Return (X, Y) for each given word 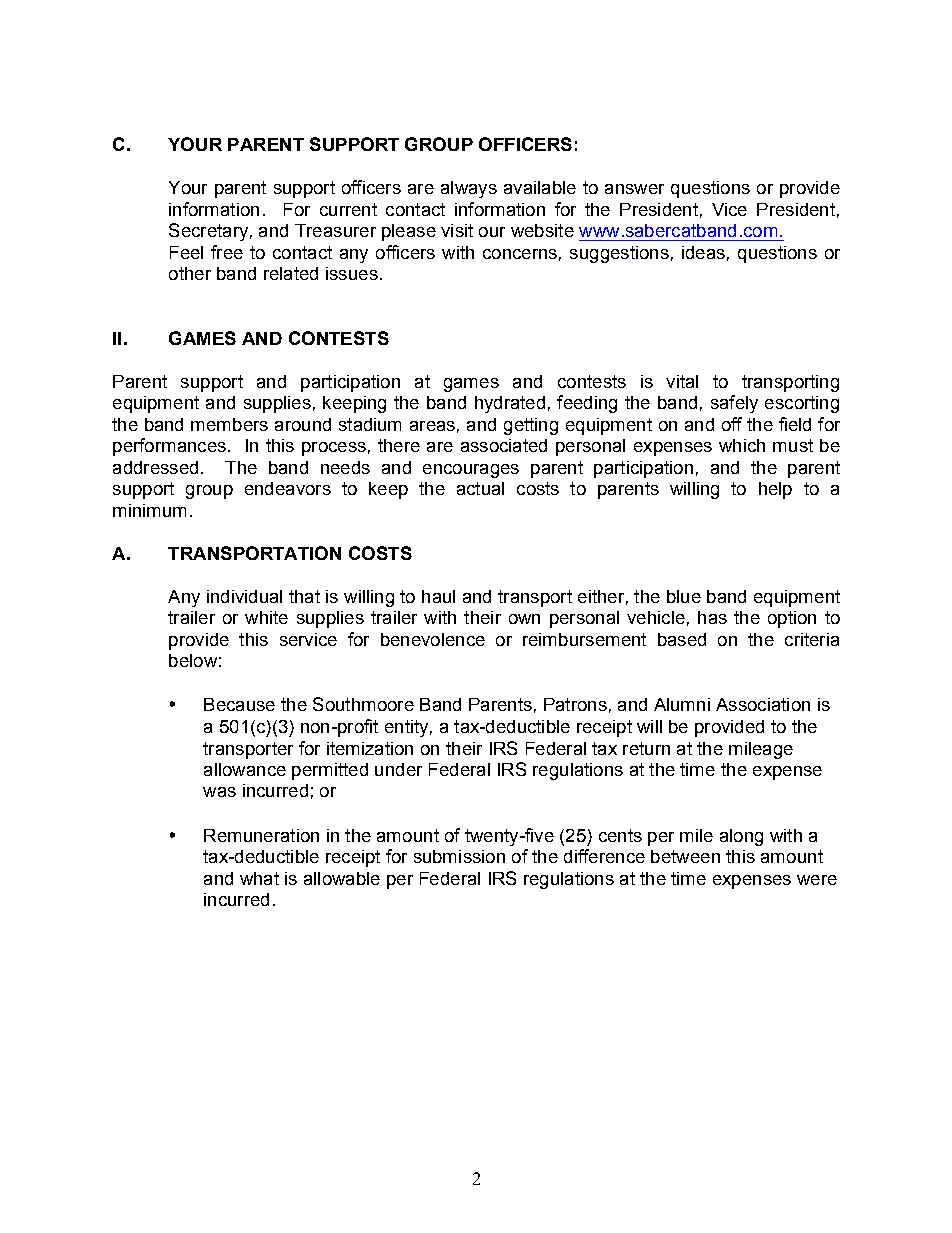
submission (459, 856)
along (741, 837)
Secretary (208, 232)
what (259, 878)
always (469, 189)
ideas (703, 252)
